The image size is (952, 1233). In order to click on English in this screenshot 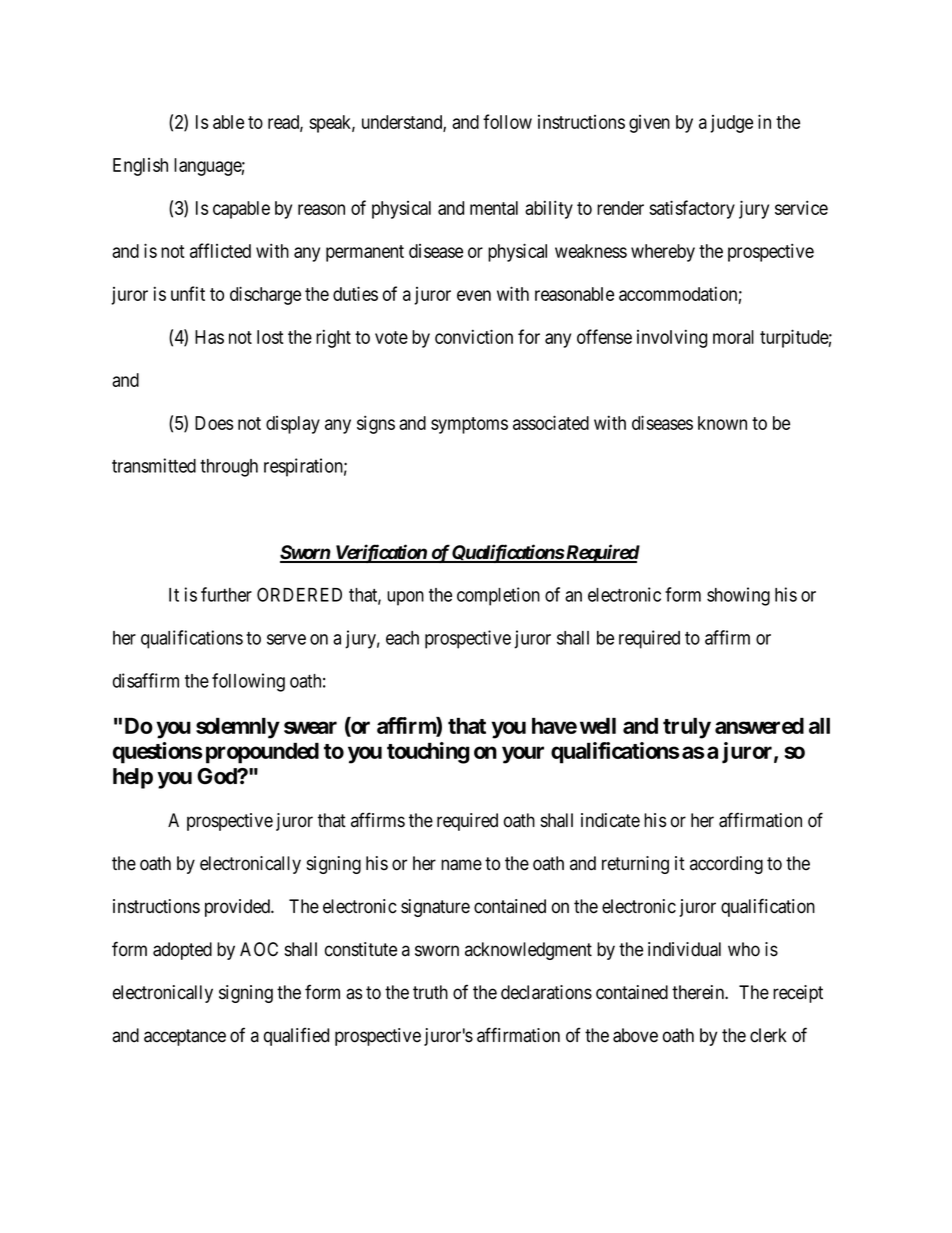, I will do `click(140, 167)`.
